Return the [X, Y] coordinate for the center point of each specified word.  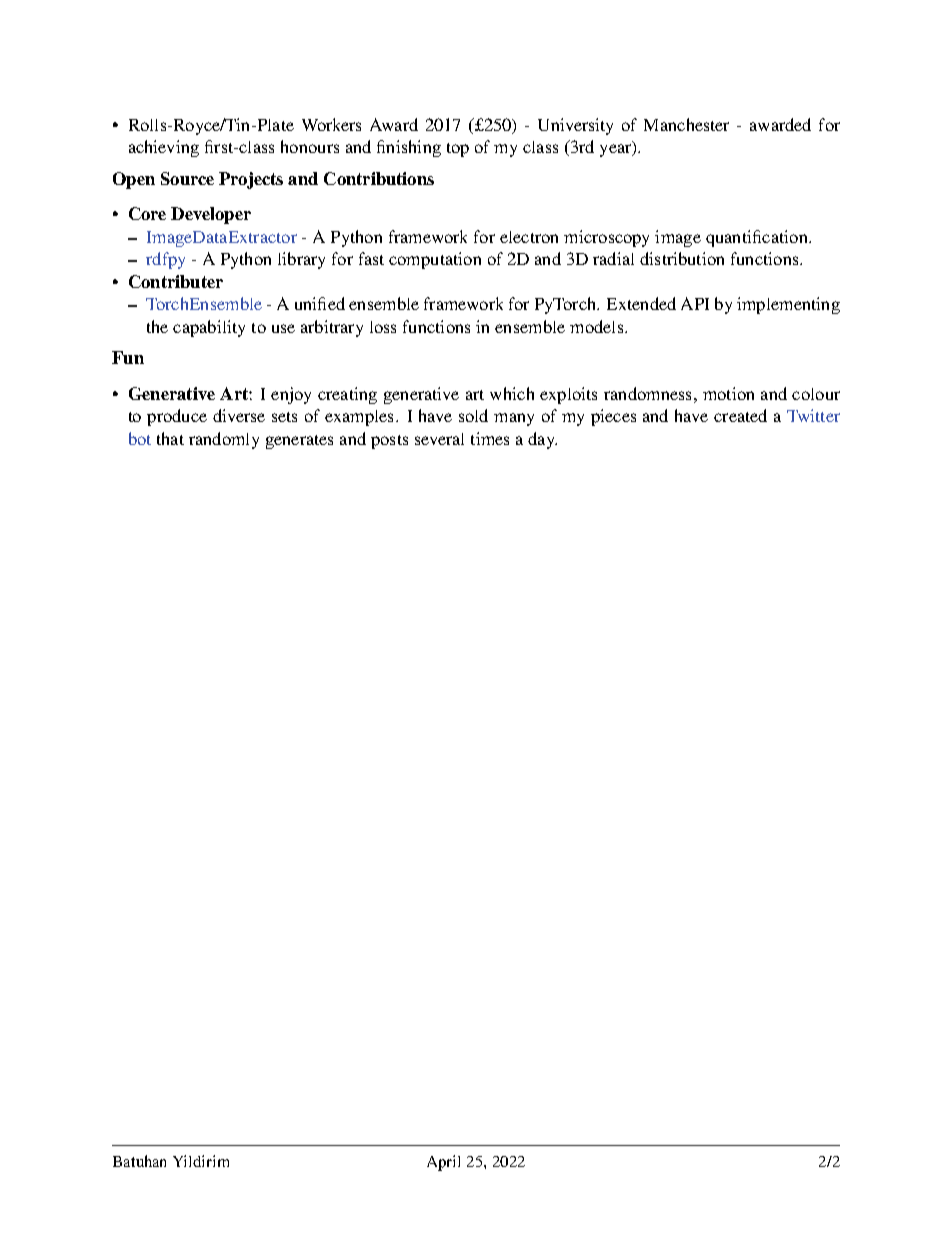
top [458, 150]
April [443, 1163]
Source [187, 178]
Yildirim [201, 1161]
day [542, 440]
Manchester [686, 124]
